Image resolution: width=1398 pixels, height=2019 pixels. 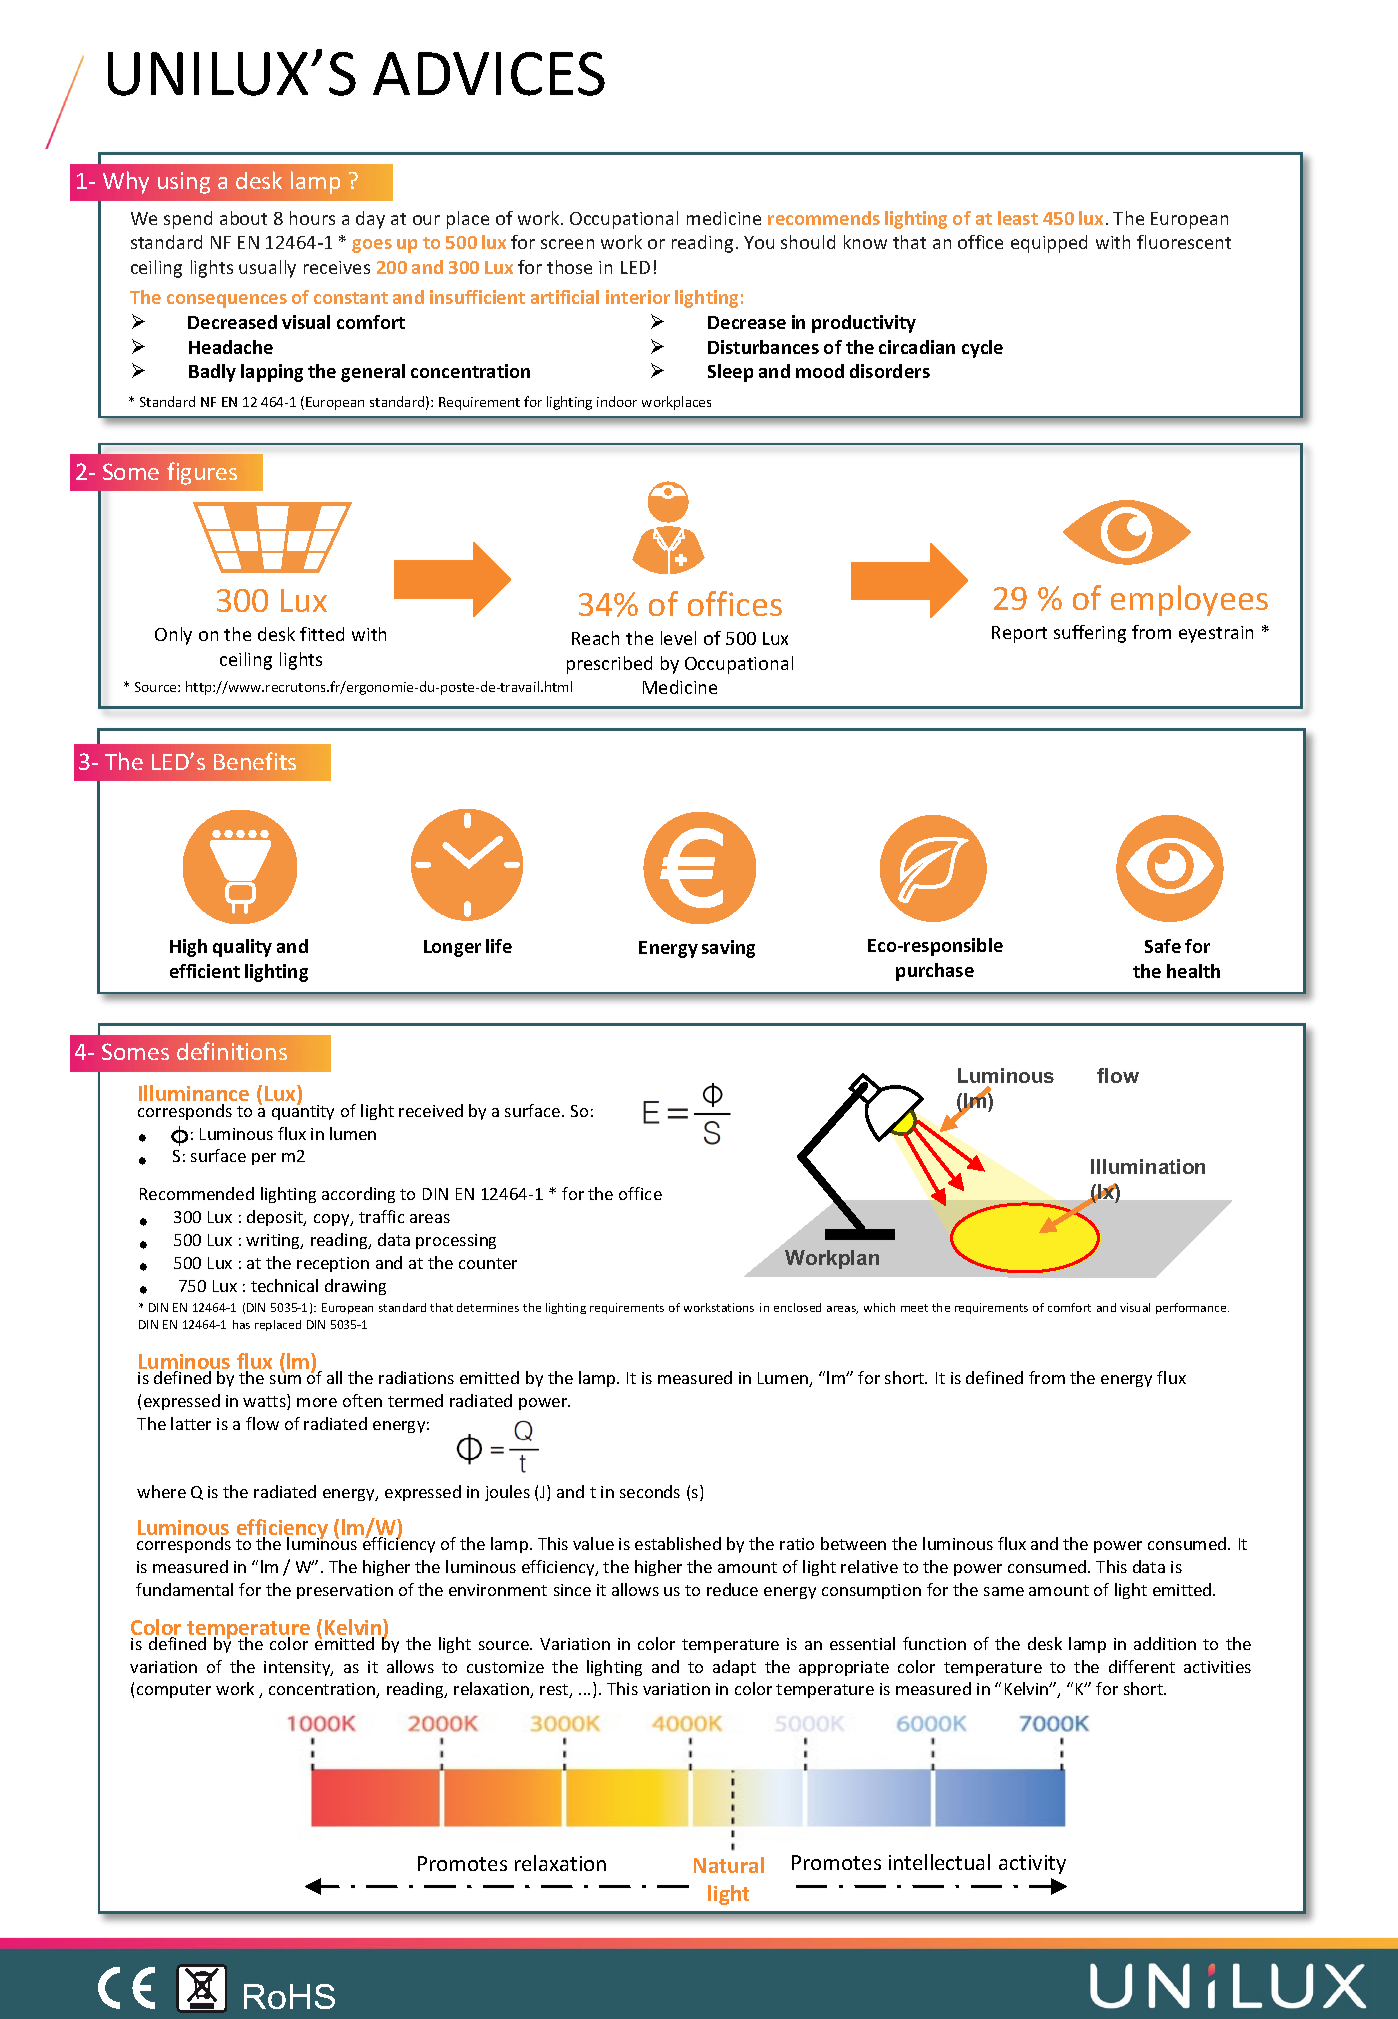 I want to click on level, so click(x=678, y=638).
